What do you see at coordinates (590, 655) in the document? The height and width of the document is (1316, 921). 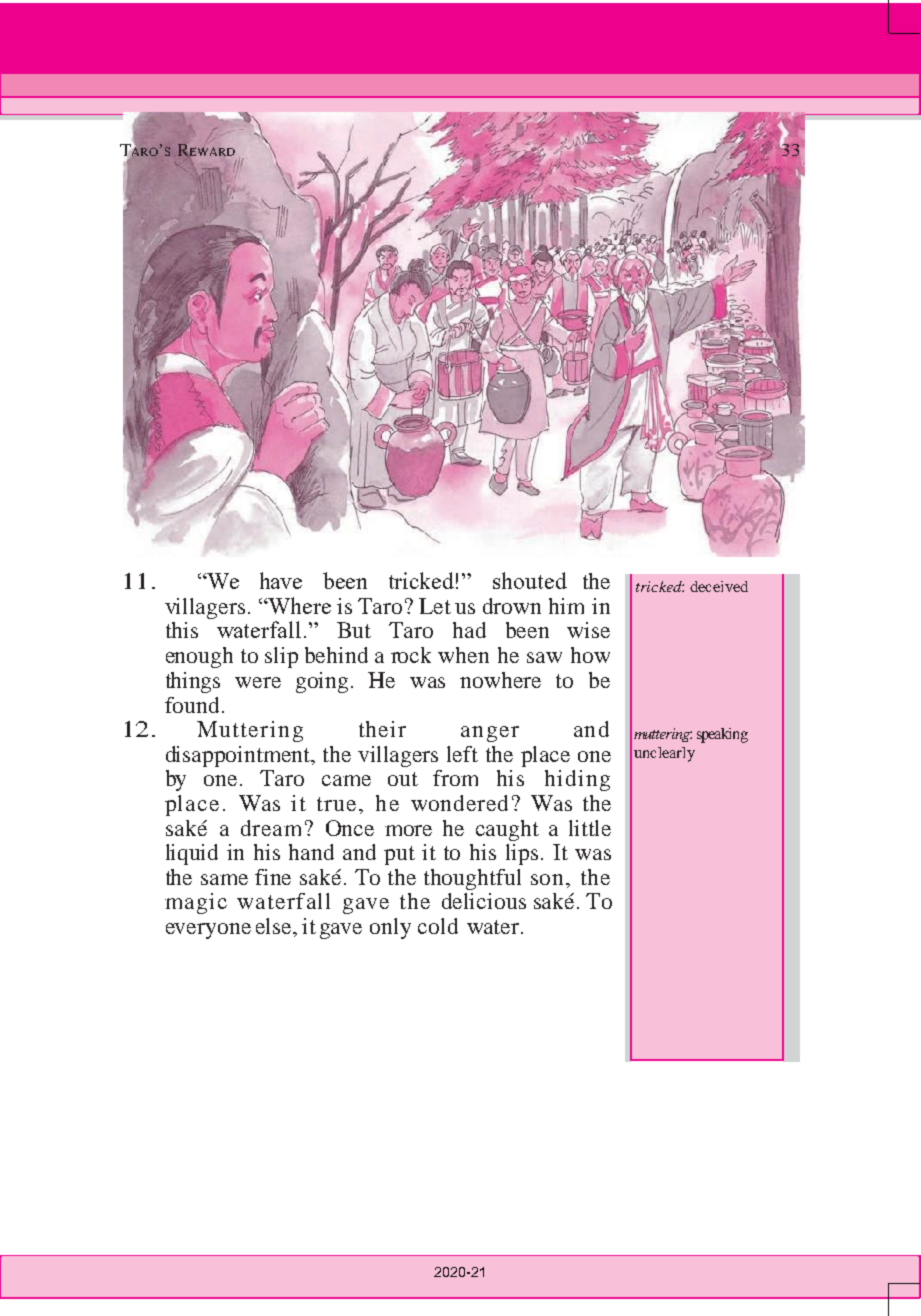 I see `how` at bounding box center [590, 655].
